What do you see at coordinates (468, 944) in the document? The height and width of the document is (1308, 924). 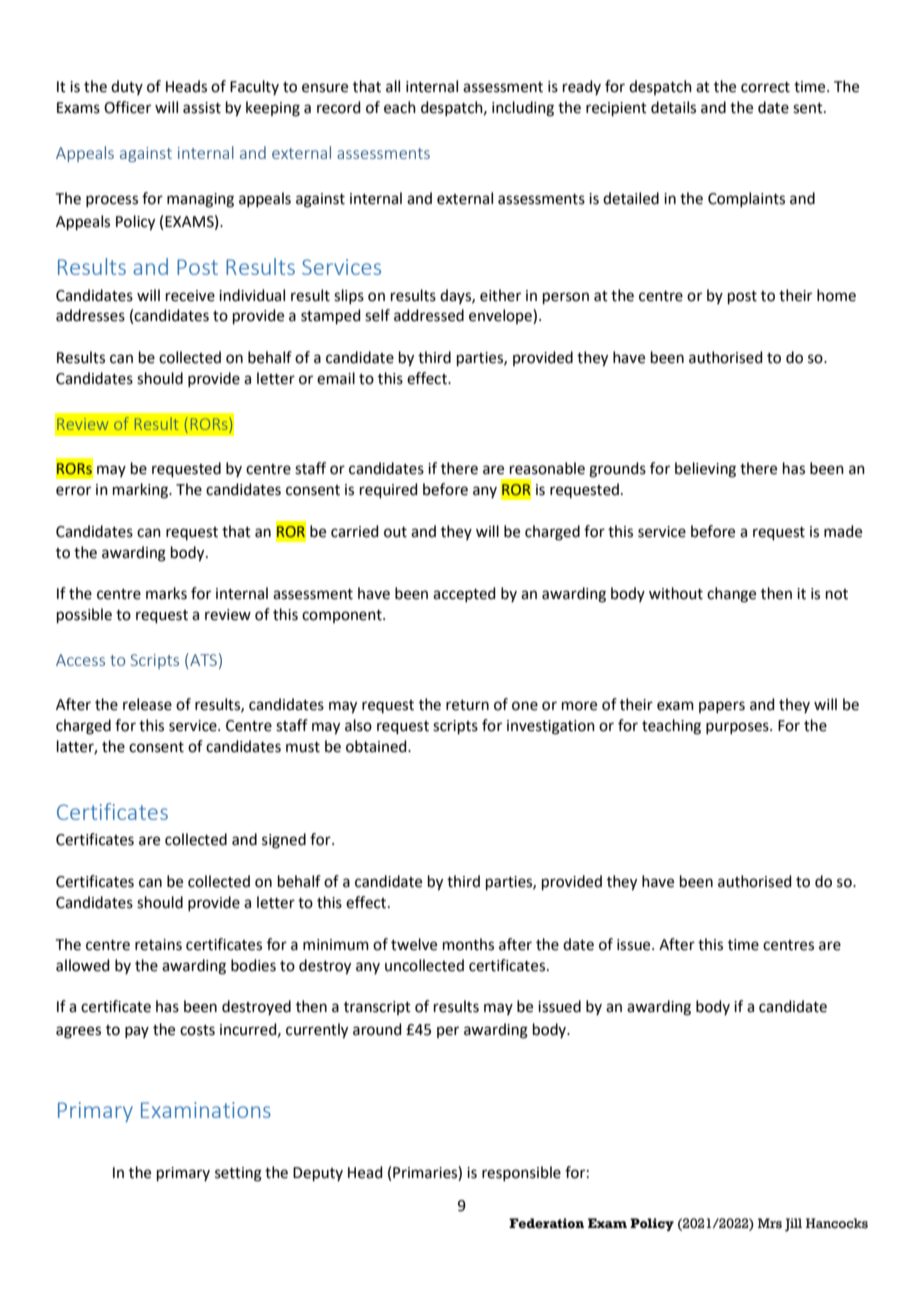 I see `months` at bounding box center [468, 944].
